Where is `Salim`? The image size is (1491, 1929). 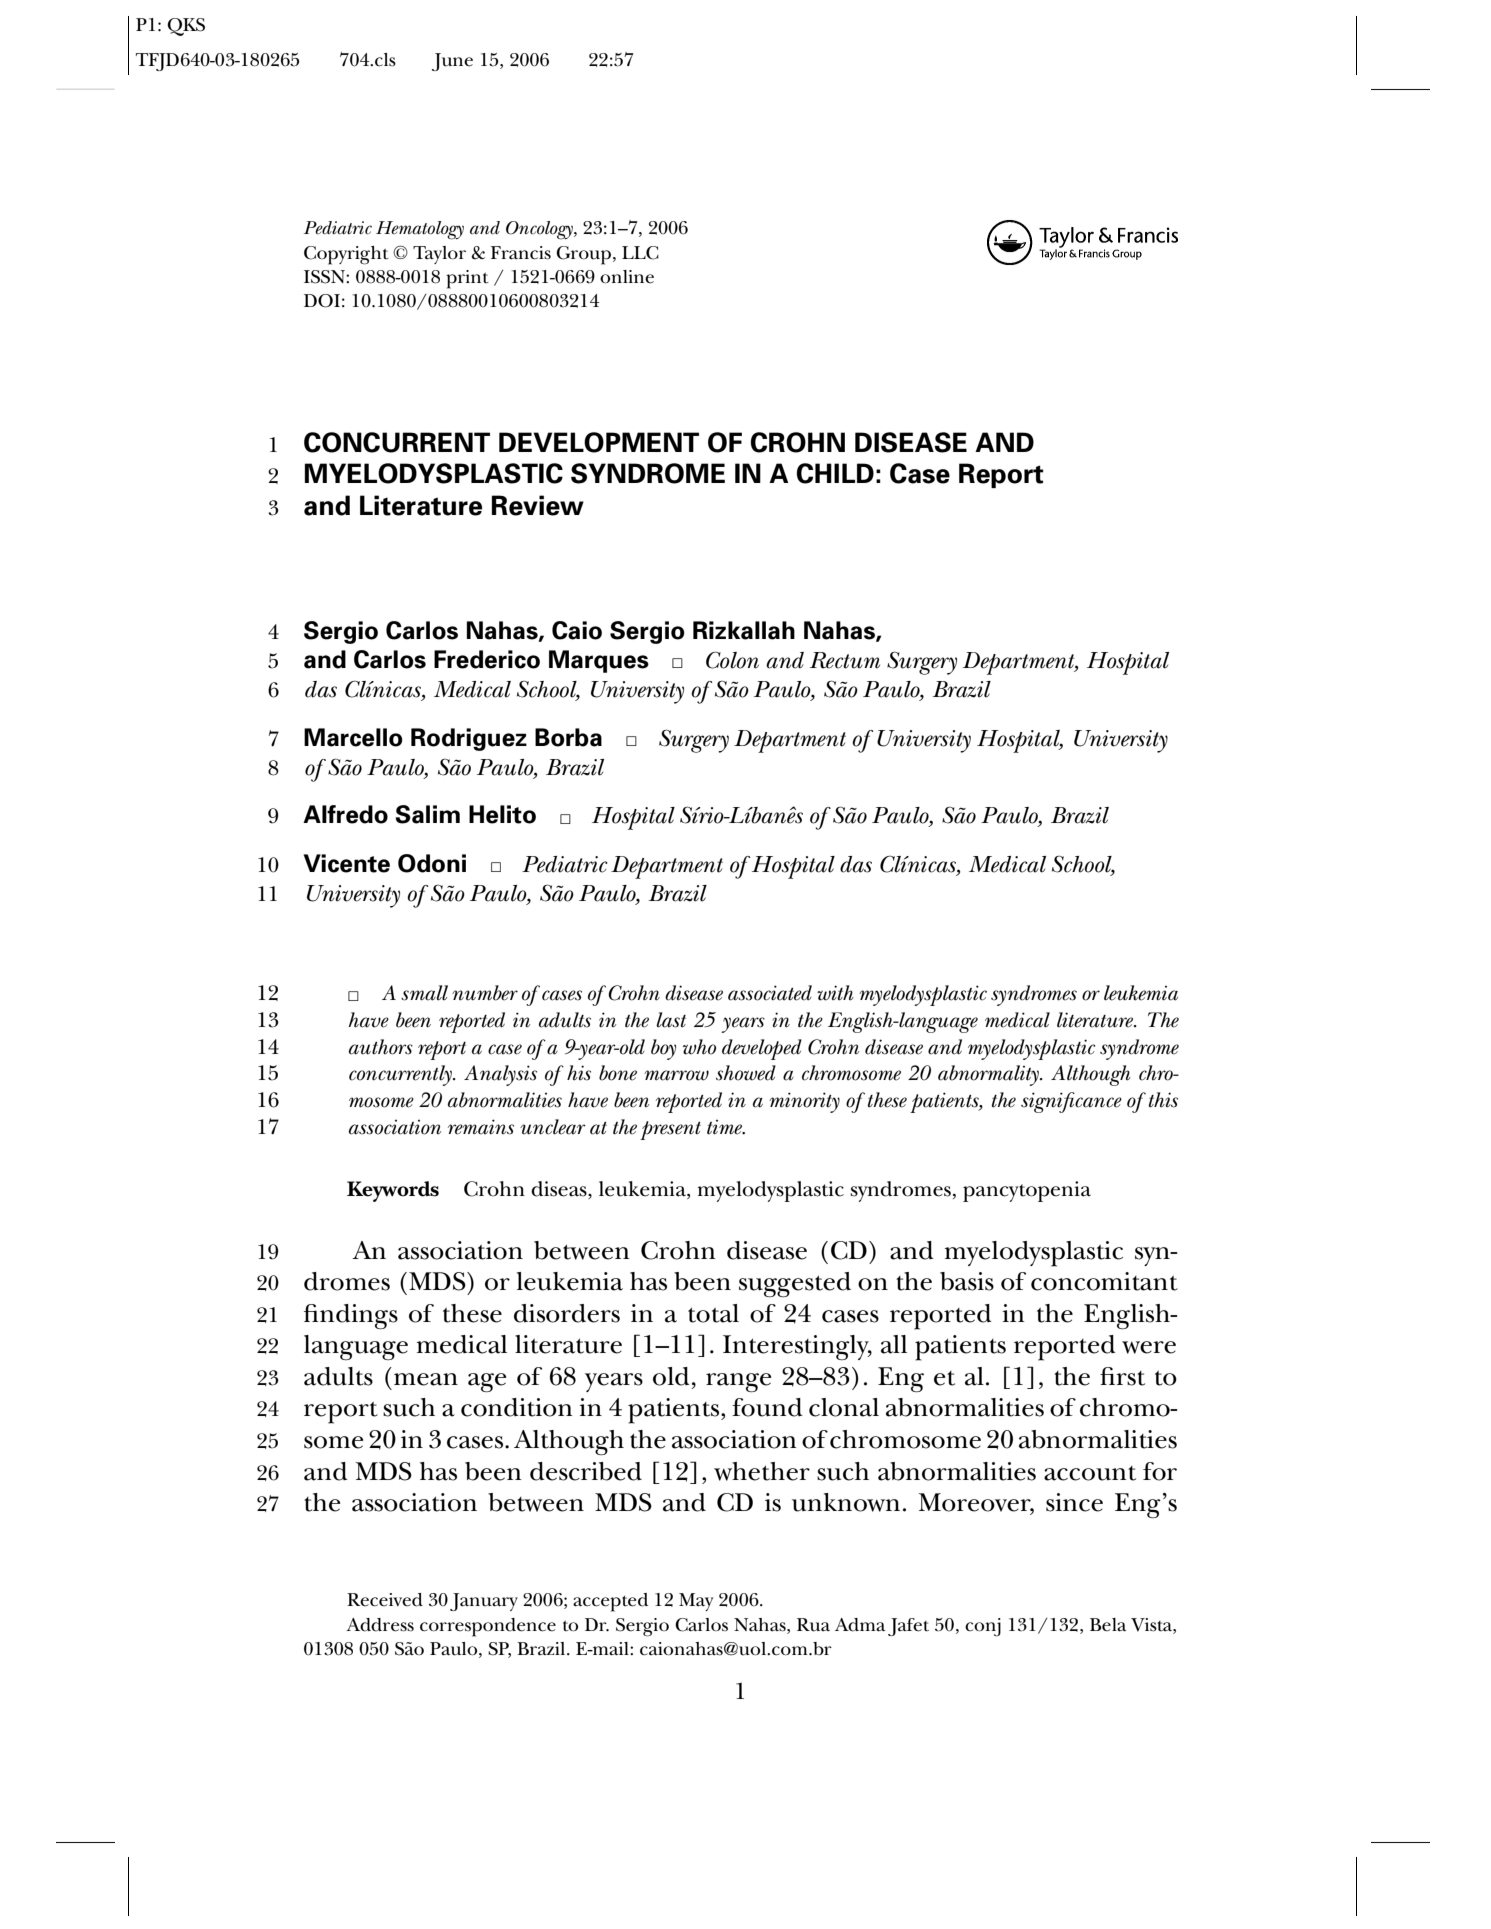 Salim is located at coordinates (427, 814).
